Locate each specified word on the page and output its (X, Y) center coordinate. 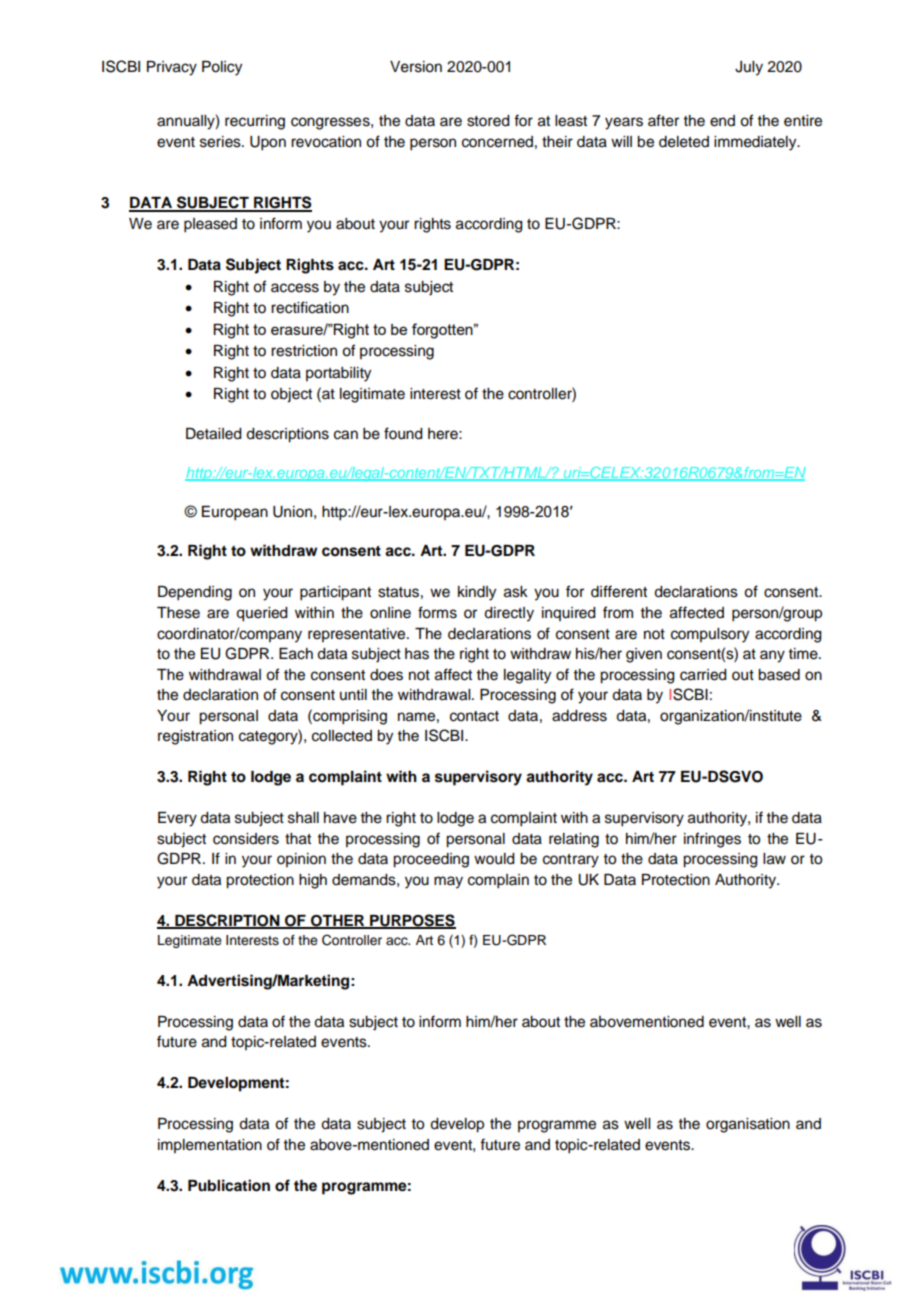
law (774, 859)
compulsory (710, 635)
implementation (210, 1146)
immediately (756, 143)
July (749, 68)
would (494, 859)
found (403, 433)
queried (262, 614)
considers (246, 839)
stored (488, 121)
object (291, 395)
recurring (255, 122)
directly (509, 614)
